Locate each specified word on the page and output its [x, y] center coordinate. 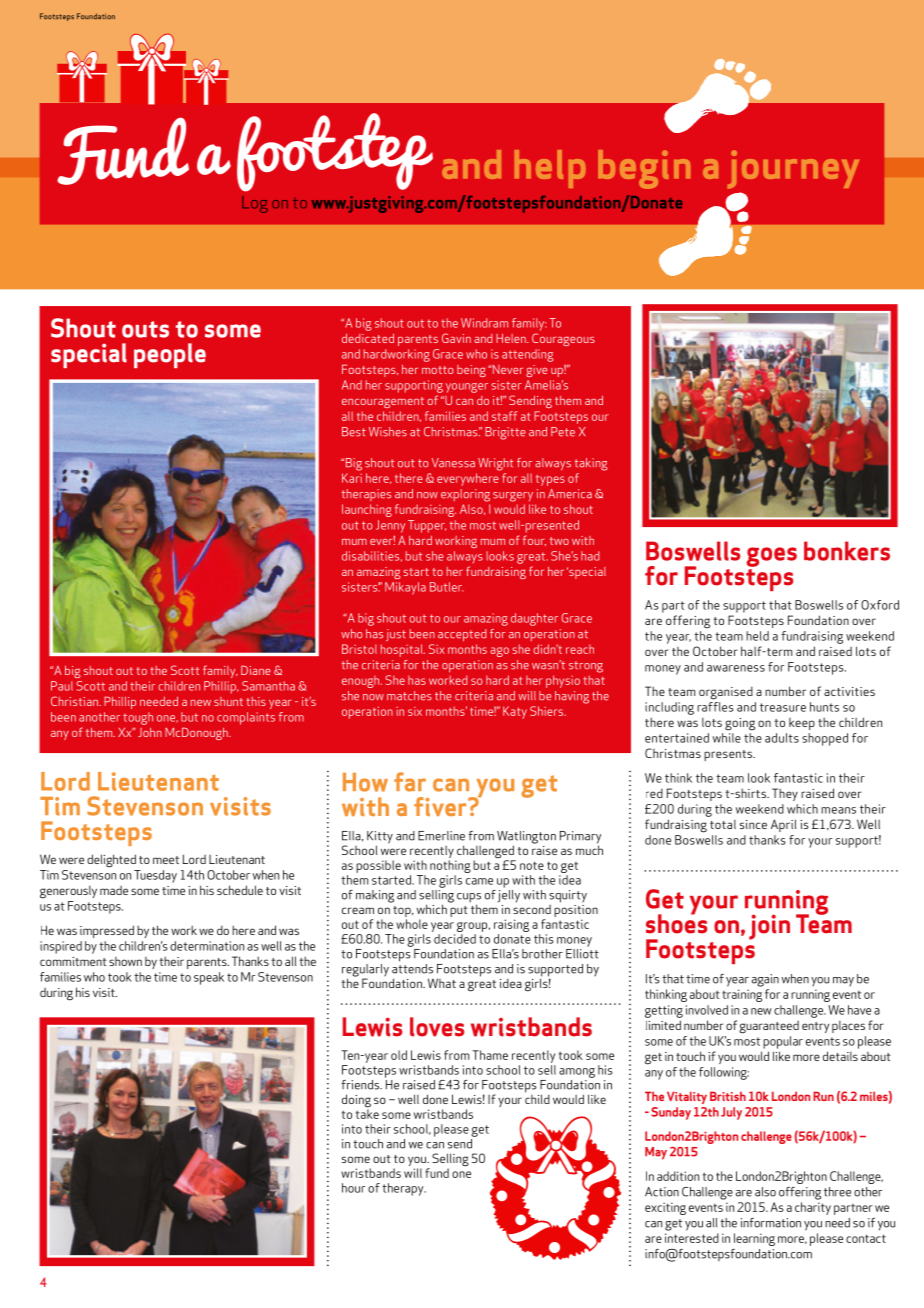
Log [255, 204]
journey [793, 169]
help [550, 169]
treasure [783, 707]
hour [353, 1188]
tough [138, 718]
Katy [515, 712]
